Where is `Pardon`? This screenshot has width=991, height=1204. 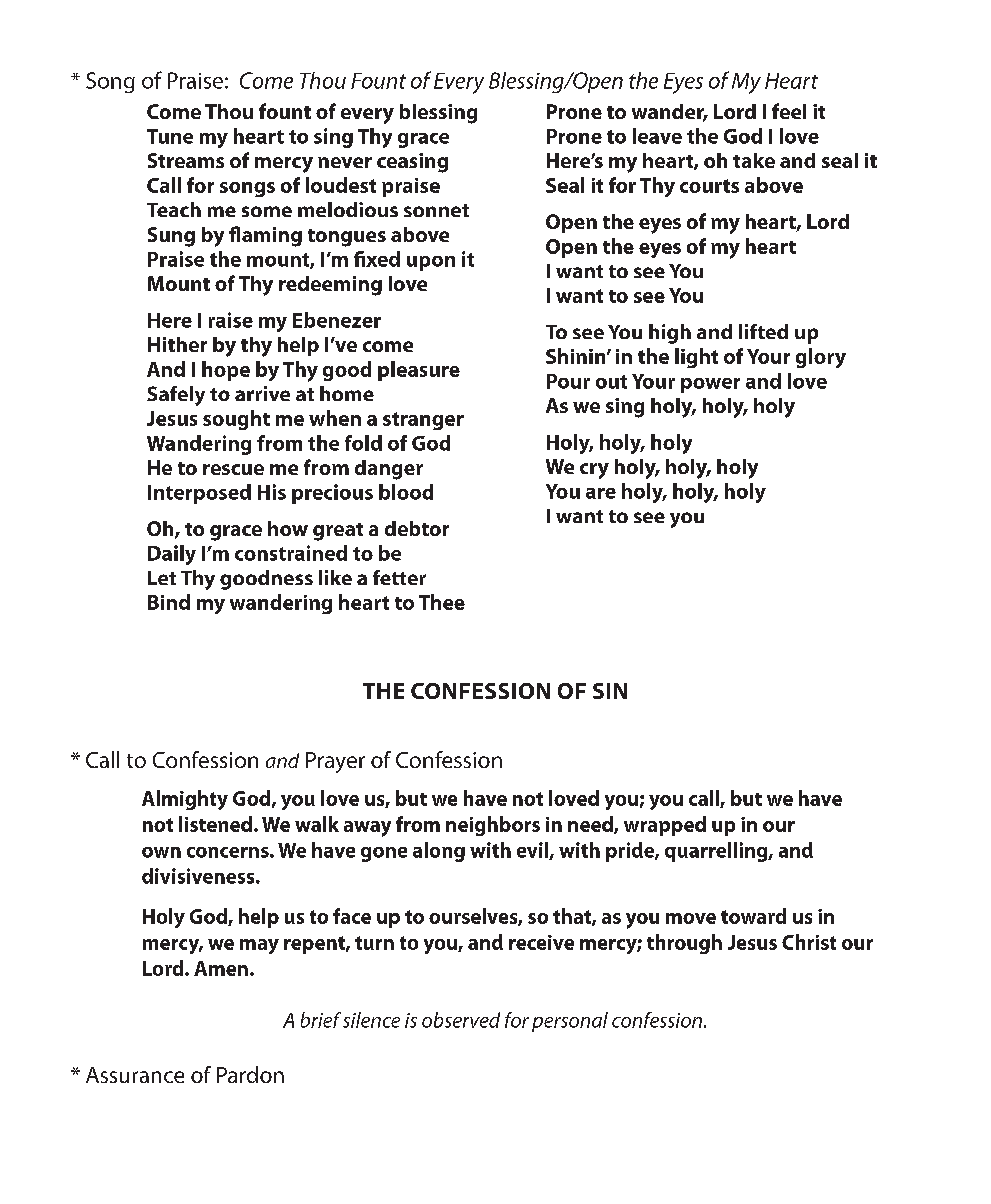 Pardon is located at coordinates (250, 1074).
